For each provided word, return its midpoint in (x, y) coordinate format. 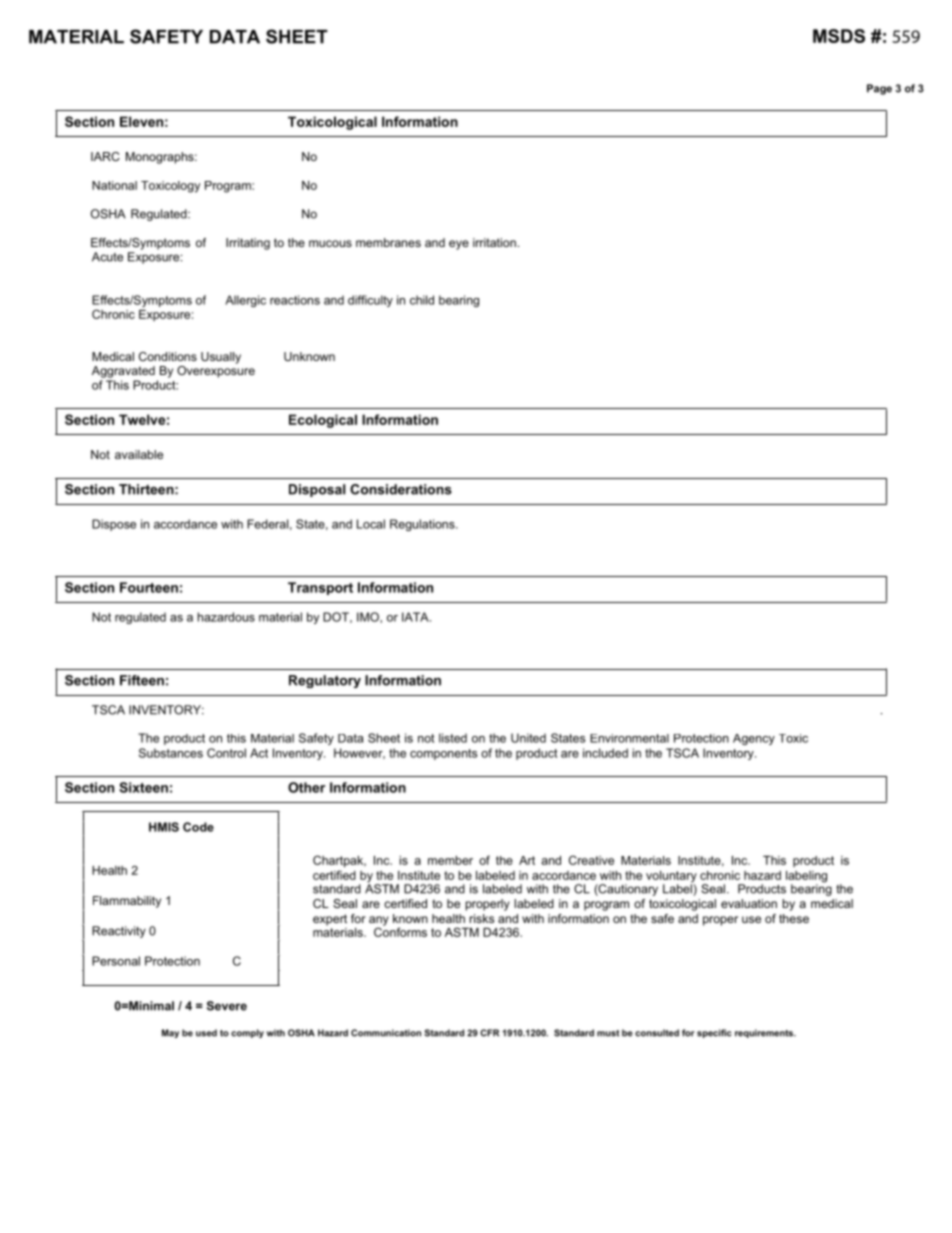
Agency (754, 739)
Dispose (114, 525)
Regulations (423, 525)
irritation (494, 242)
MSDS (839, 36)
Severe (227, 1006)
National (114, 185)
